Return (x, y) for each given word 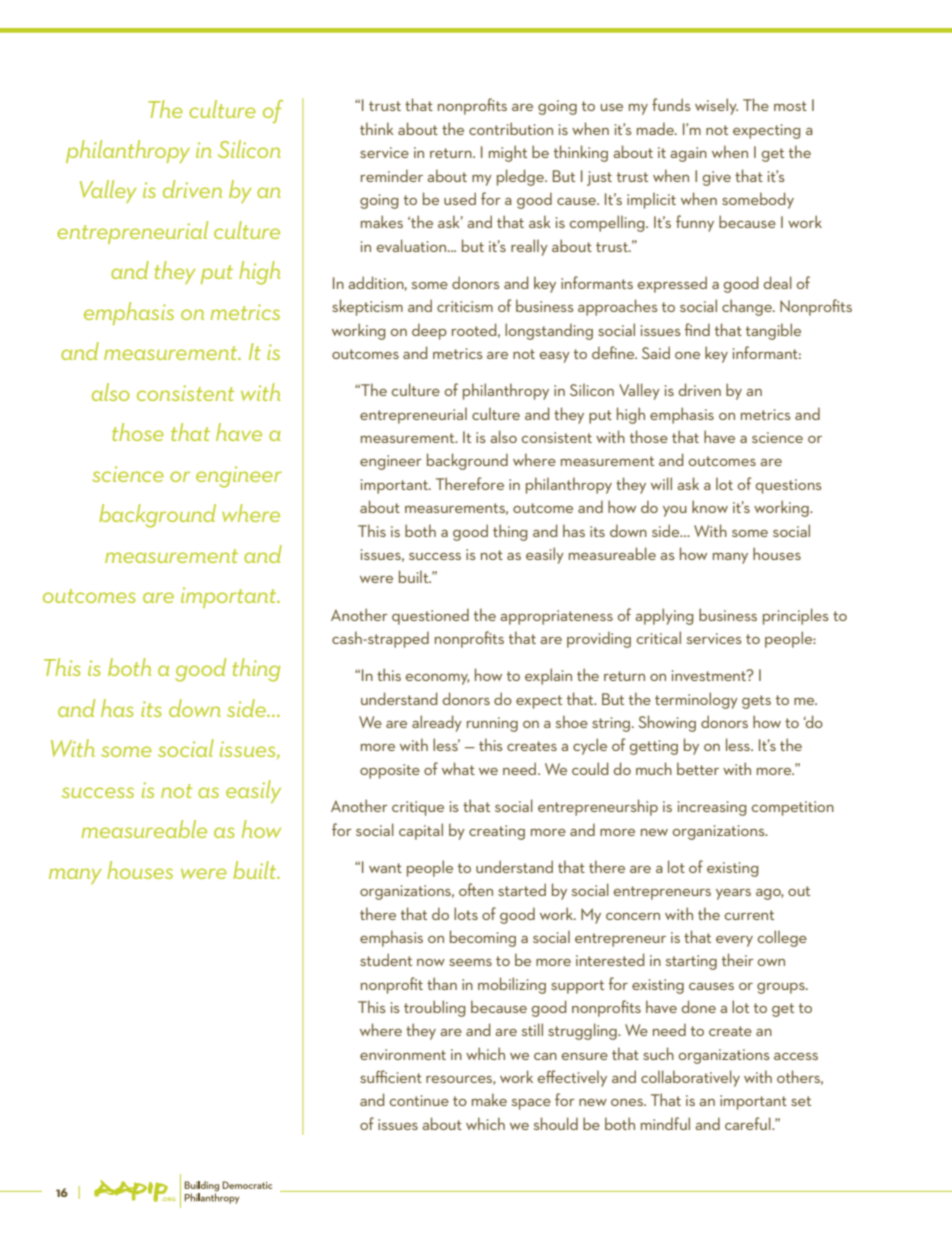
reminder (392, 175)
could (590, 768)
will (661, 483)
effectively (572, 1078)
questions (788, 486)
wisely (716, 106)
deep (429, 331)
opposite (390, 771)
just (599, 178)
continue (419, 1100)
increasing (712, 808)
